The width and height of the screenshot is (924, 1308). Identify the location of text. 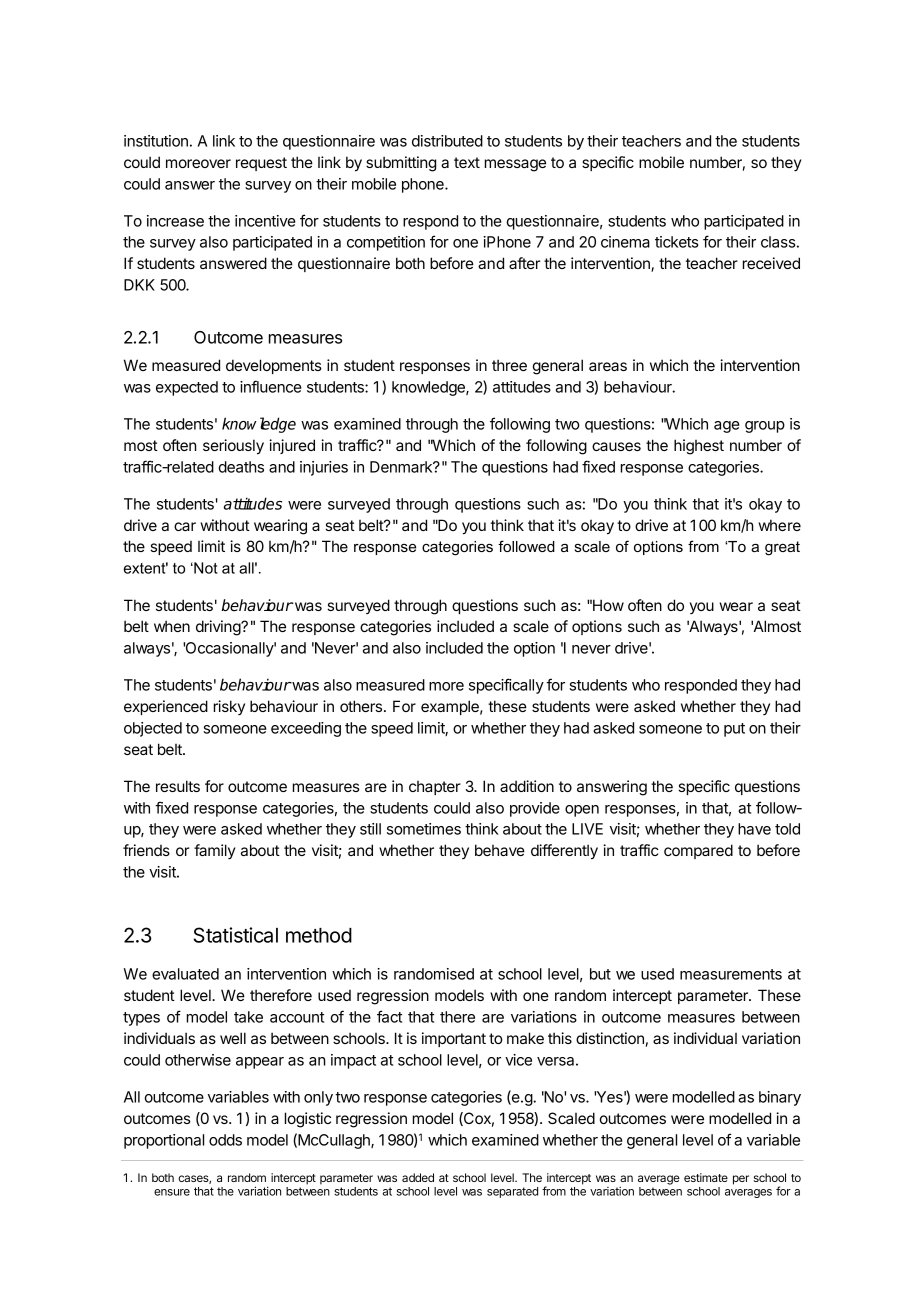
(467, 162).
